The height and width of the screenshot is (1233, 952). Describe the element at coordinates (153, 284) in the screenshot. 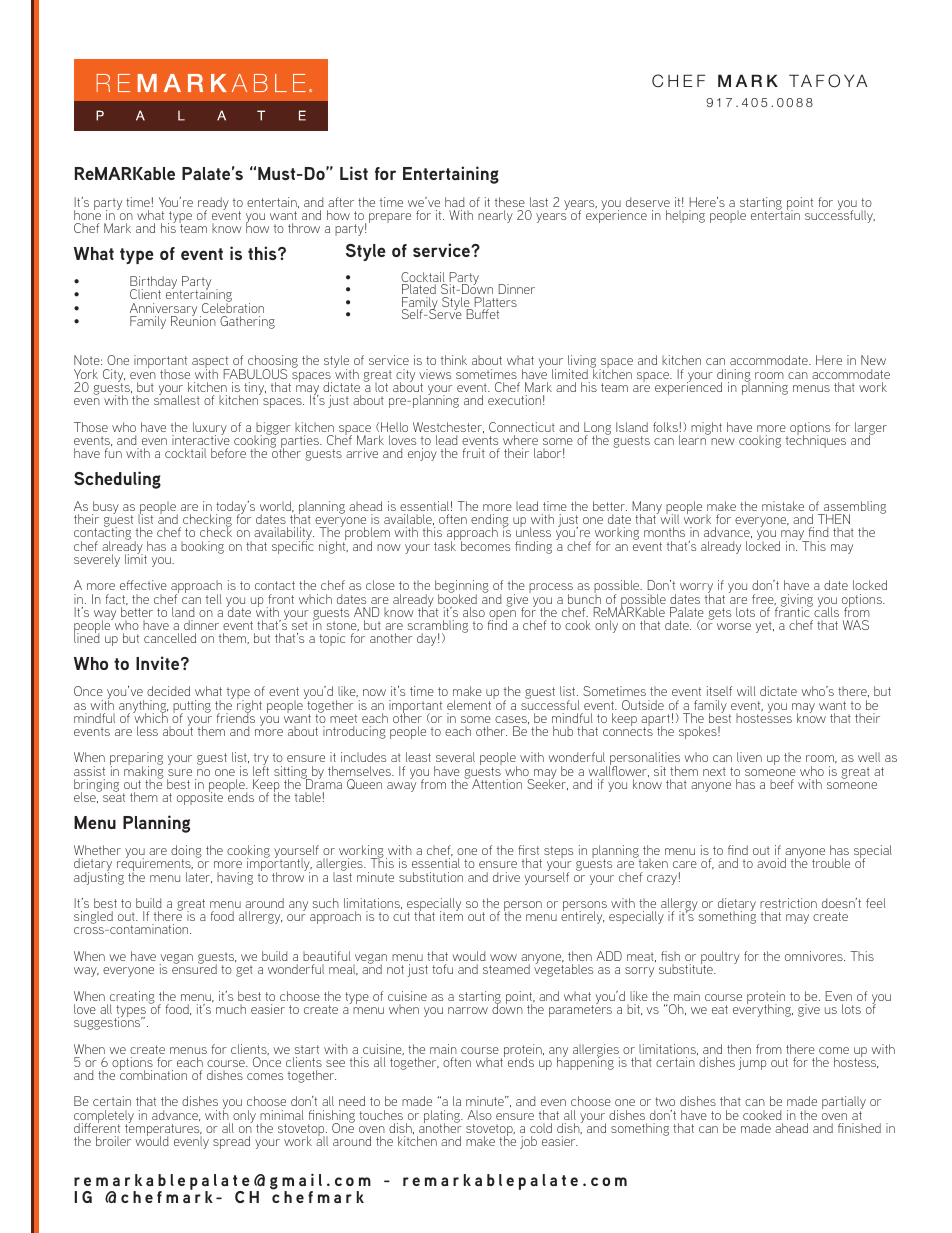

I see `Birthday` at that location.
